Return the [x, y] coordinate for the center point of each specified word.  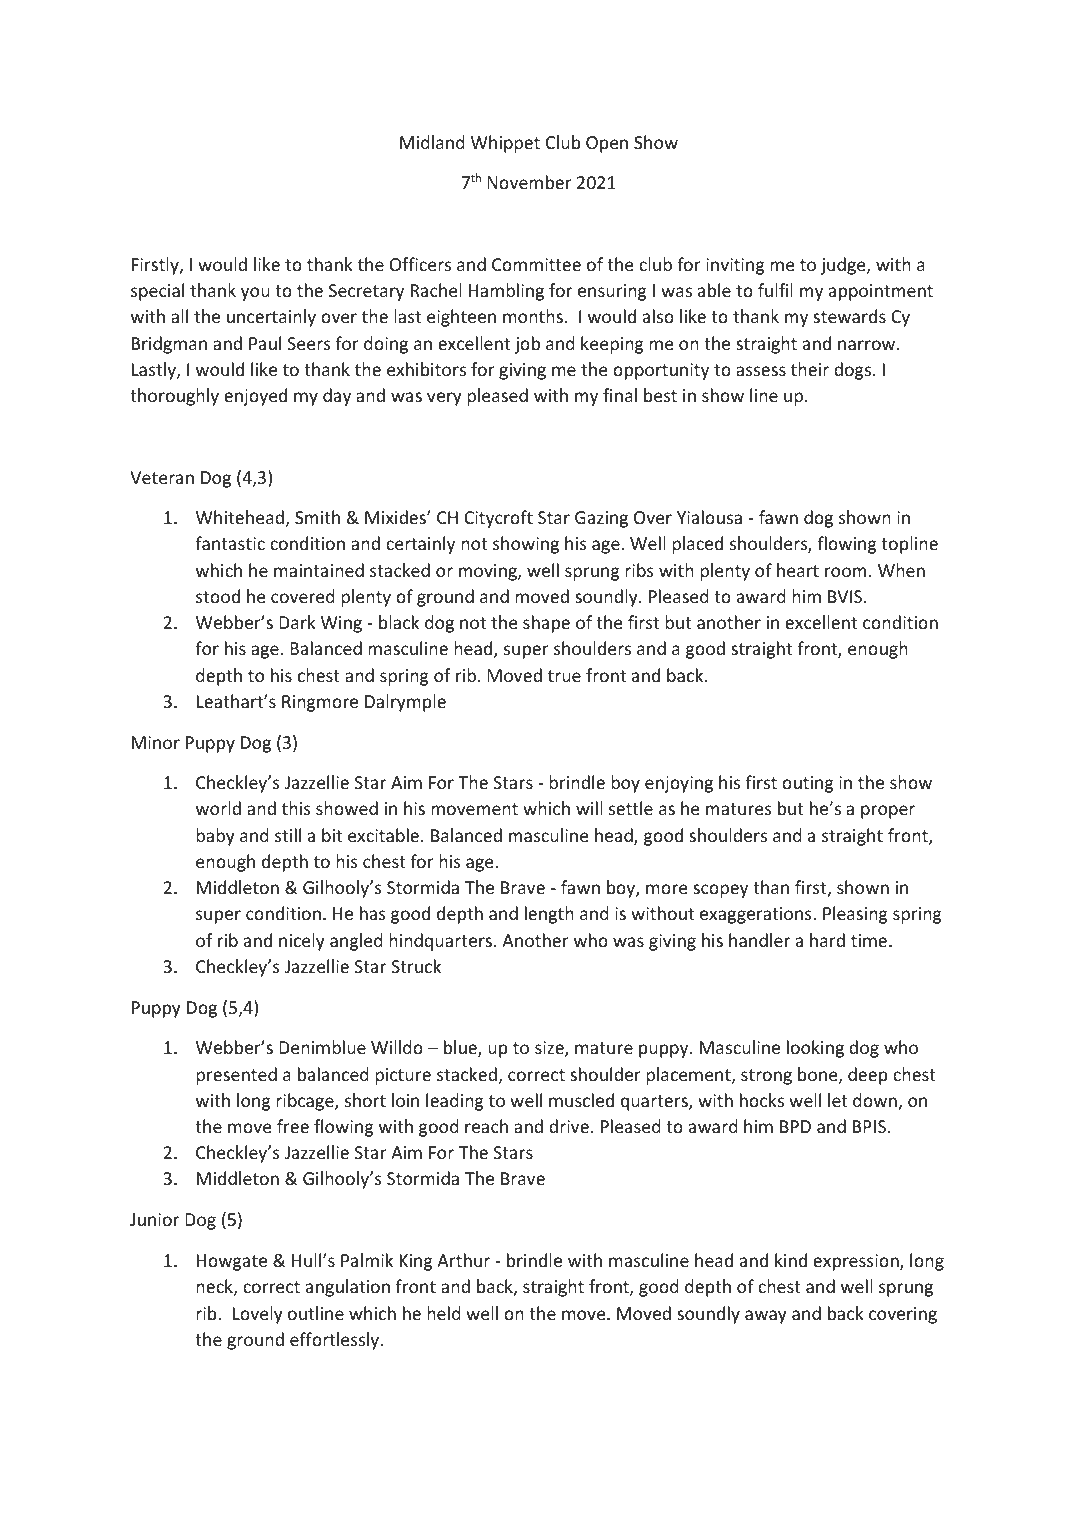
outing [808, 784]
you [255, 294]
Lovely [258, 1315]
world [218, 808]
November [529, 182]
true [564, 676]
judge [844, 266]
